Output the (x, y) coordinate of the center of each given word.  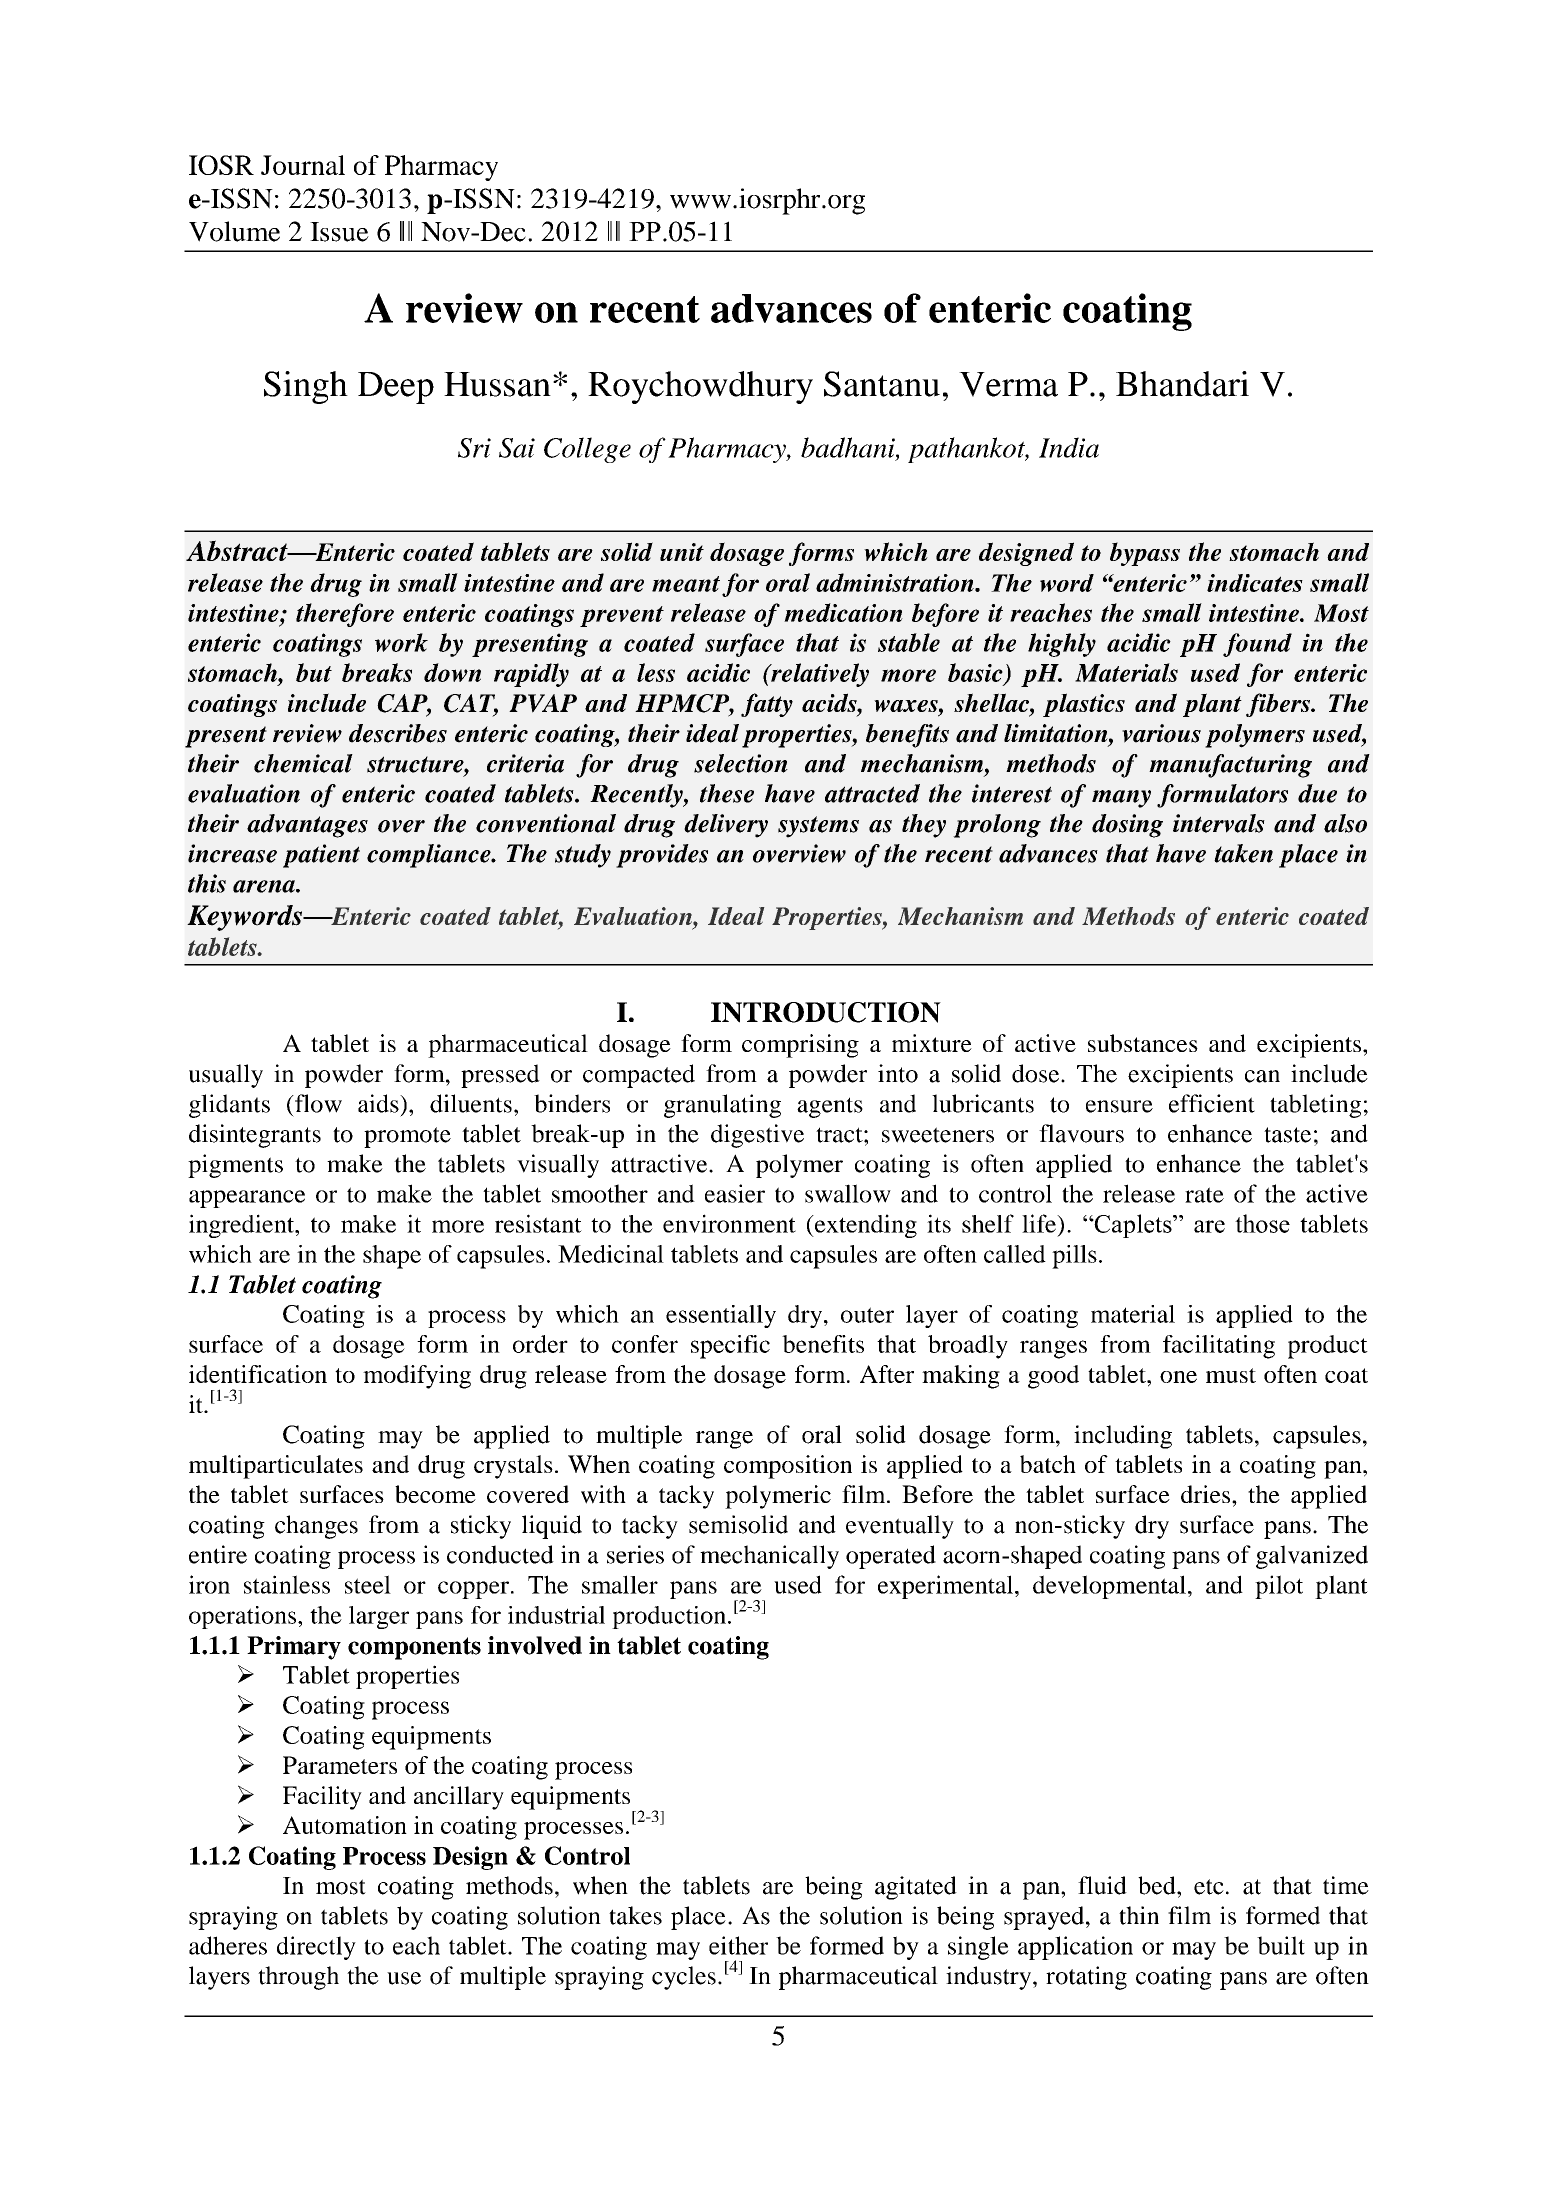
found (1257, 645)
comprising (800, 1046)
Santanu (882, 384)
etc (1209, 1887)
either (738, 1945)
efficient (1212, 1103)
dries (1207, 1494)
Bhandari (1182, 384)
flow (317, 1103)
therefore (345, 615)
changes (316, 1527)
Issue (339, 232)
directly (316, 1948)
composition (788, 1467)
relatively (819, 675)
